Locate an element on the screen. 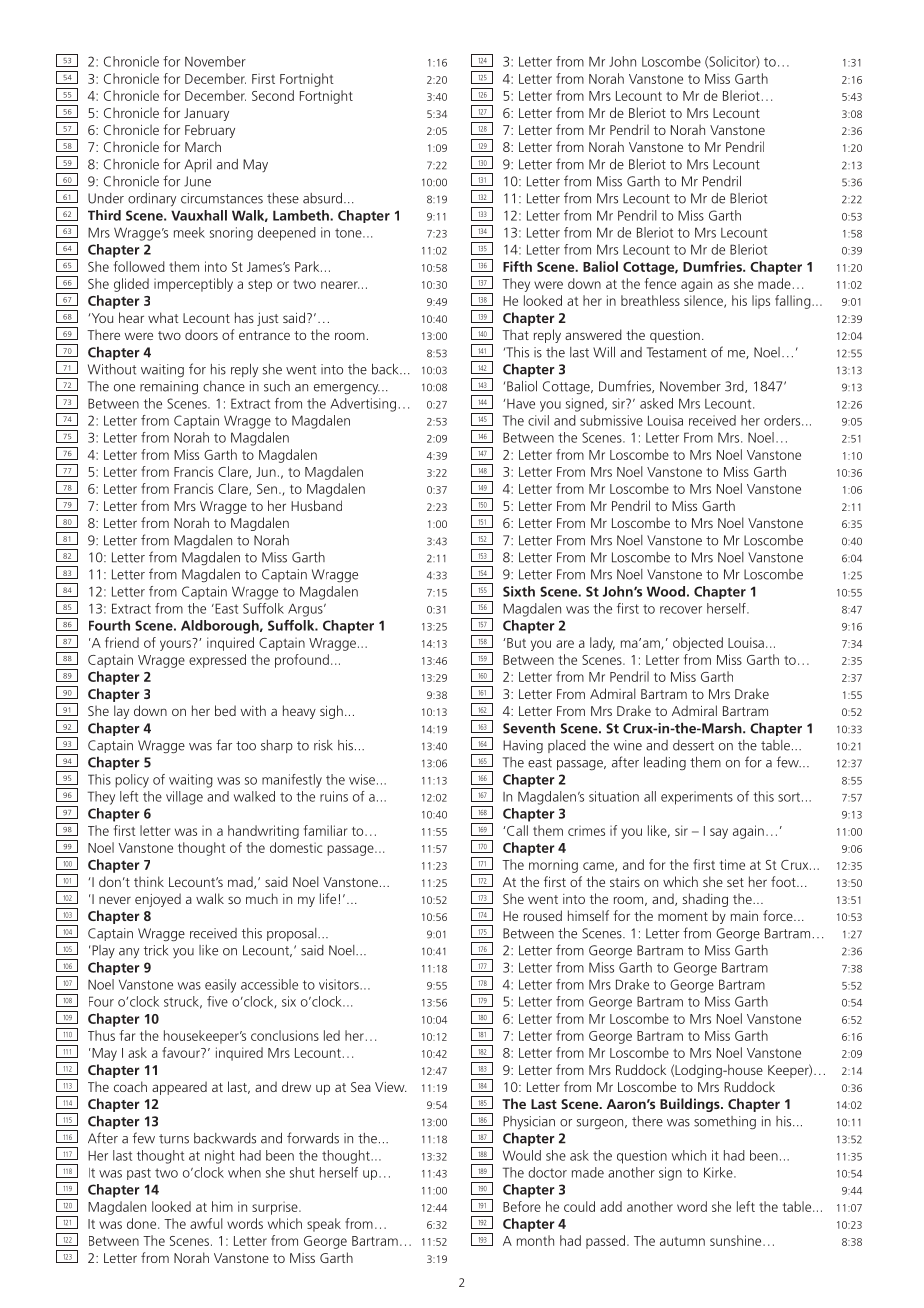 The width and height of the screenshot is (924, 1308). experiments is located at coordinates (697, 798).
